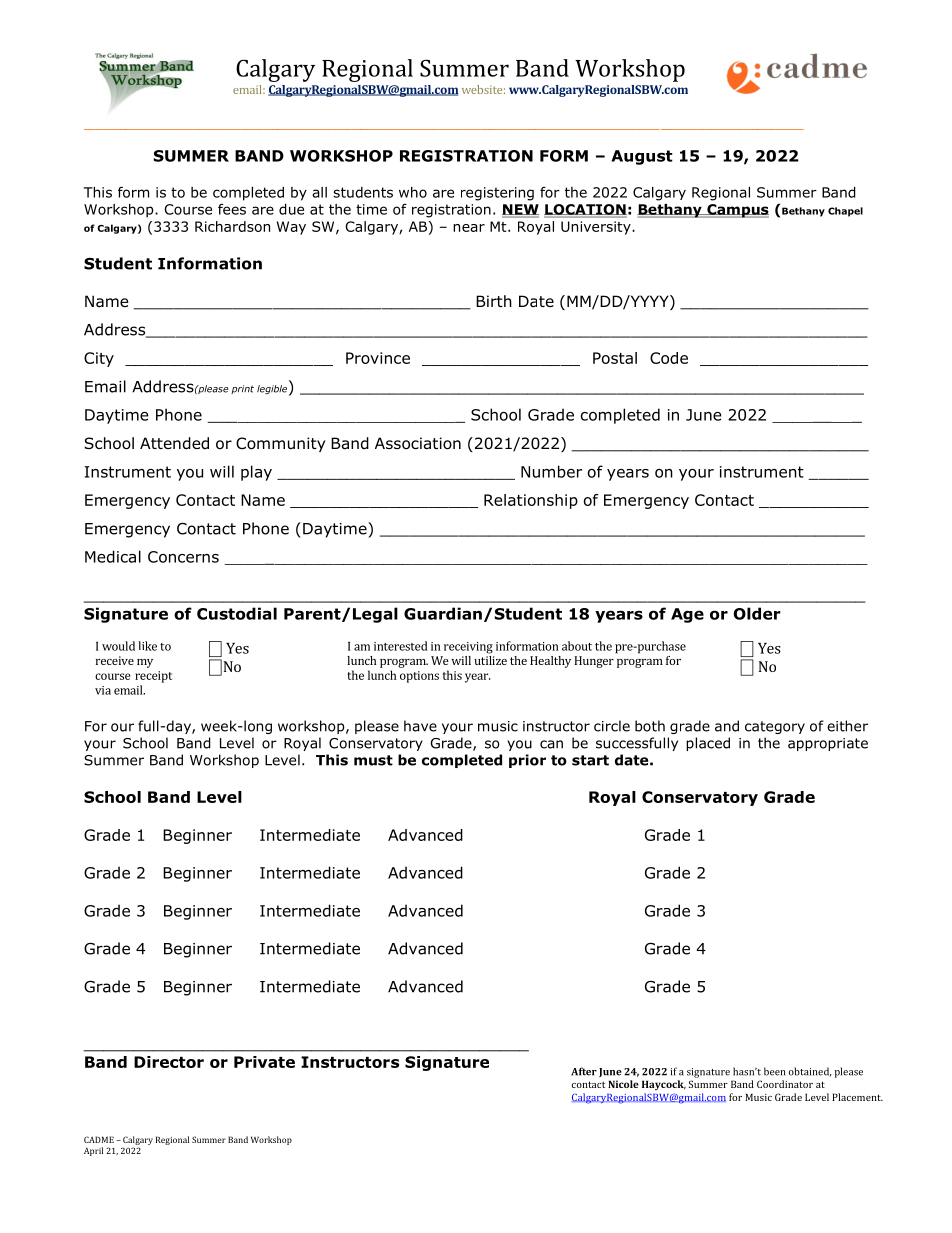 This screenshot has width=952, height=1233. What do you see at coordinates (785, 1084) in the screenshot?
I see `Coordinator` at bounding box center [785, 1084].
